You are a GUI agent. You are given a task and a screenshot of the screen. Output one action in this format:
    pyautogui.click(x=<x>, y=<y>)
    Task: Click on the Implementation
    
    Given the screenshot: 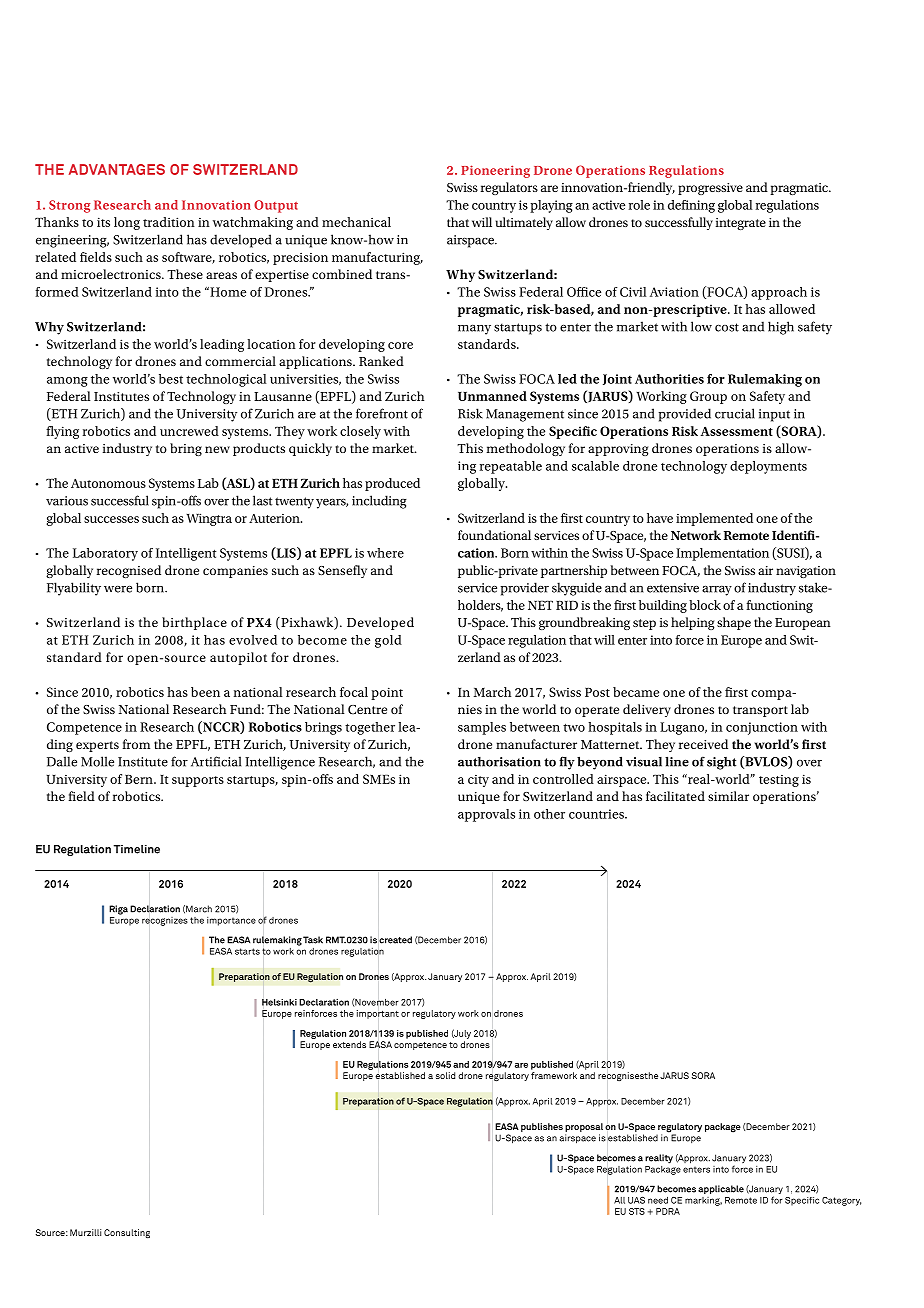 What is the action you would take?
    pyautogui.click(x=722, y=554)
